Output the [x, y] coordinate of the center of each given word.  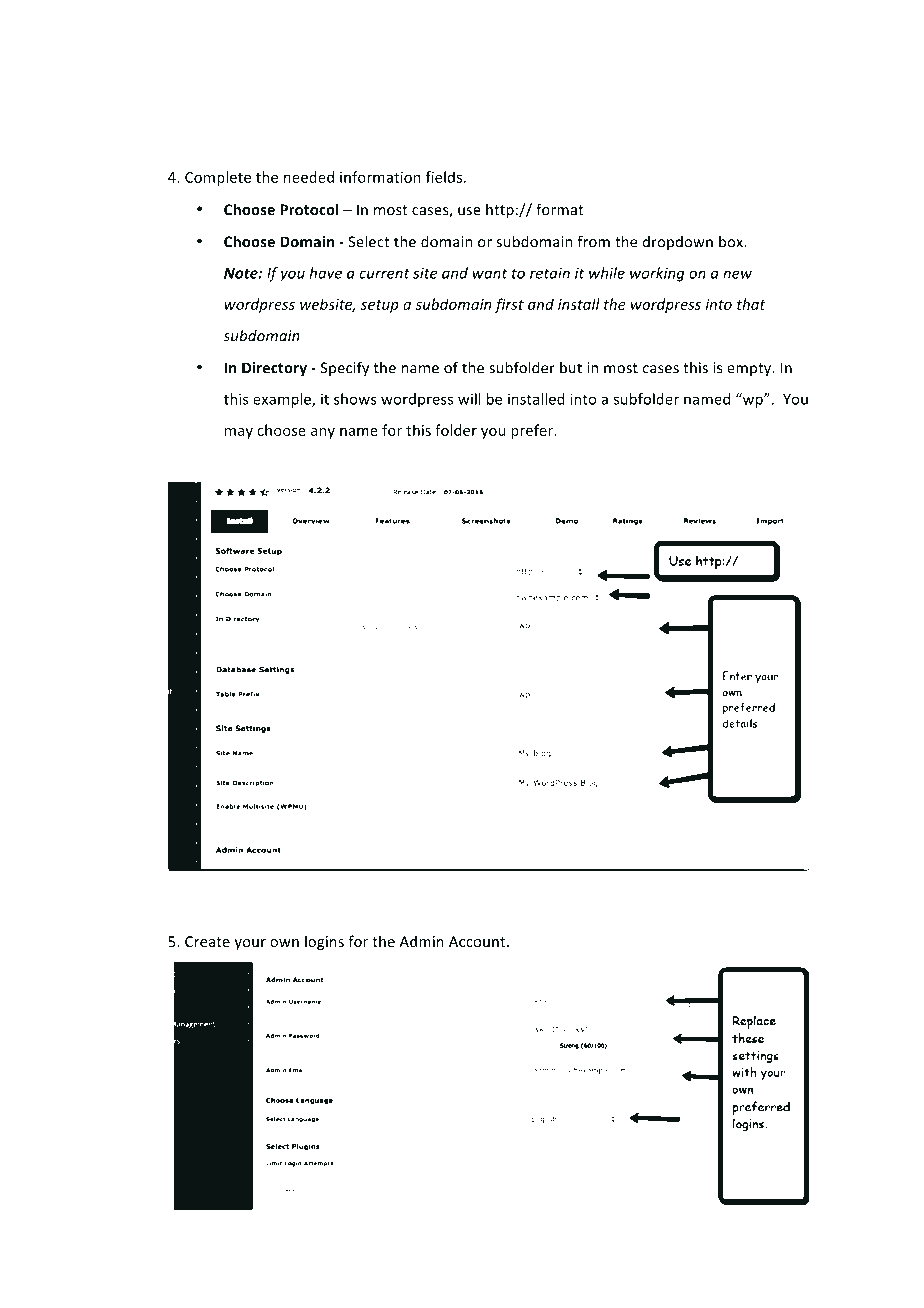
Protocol [309, 209]
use [469, 211]
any [323, 433]
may [239, 433]
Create [207, 941]
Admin [421, 941]
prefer [533, 431]
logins [324, 942]
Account [478, 941]
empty [750, 369]
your [250, 944]
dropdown [678, 243]
